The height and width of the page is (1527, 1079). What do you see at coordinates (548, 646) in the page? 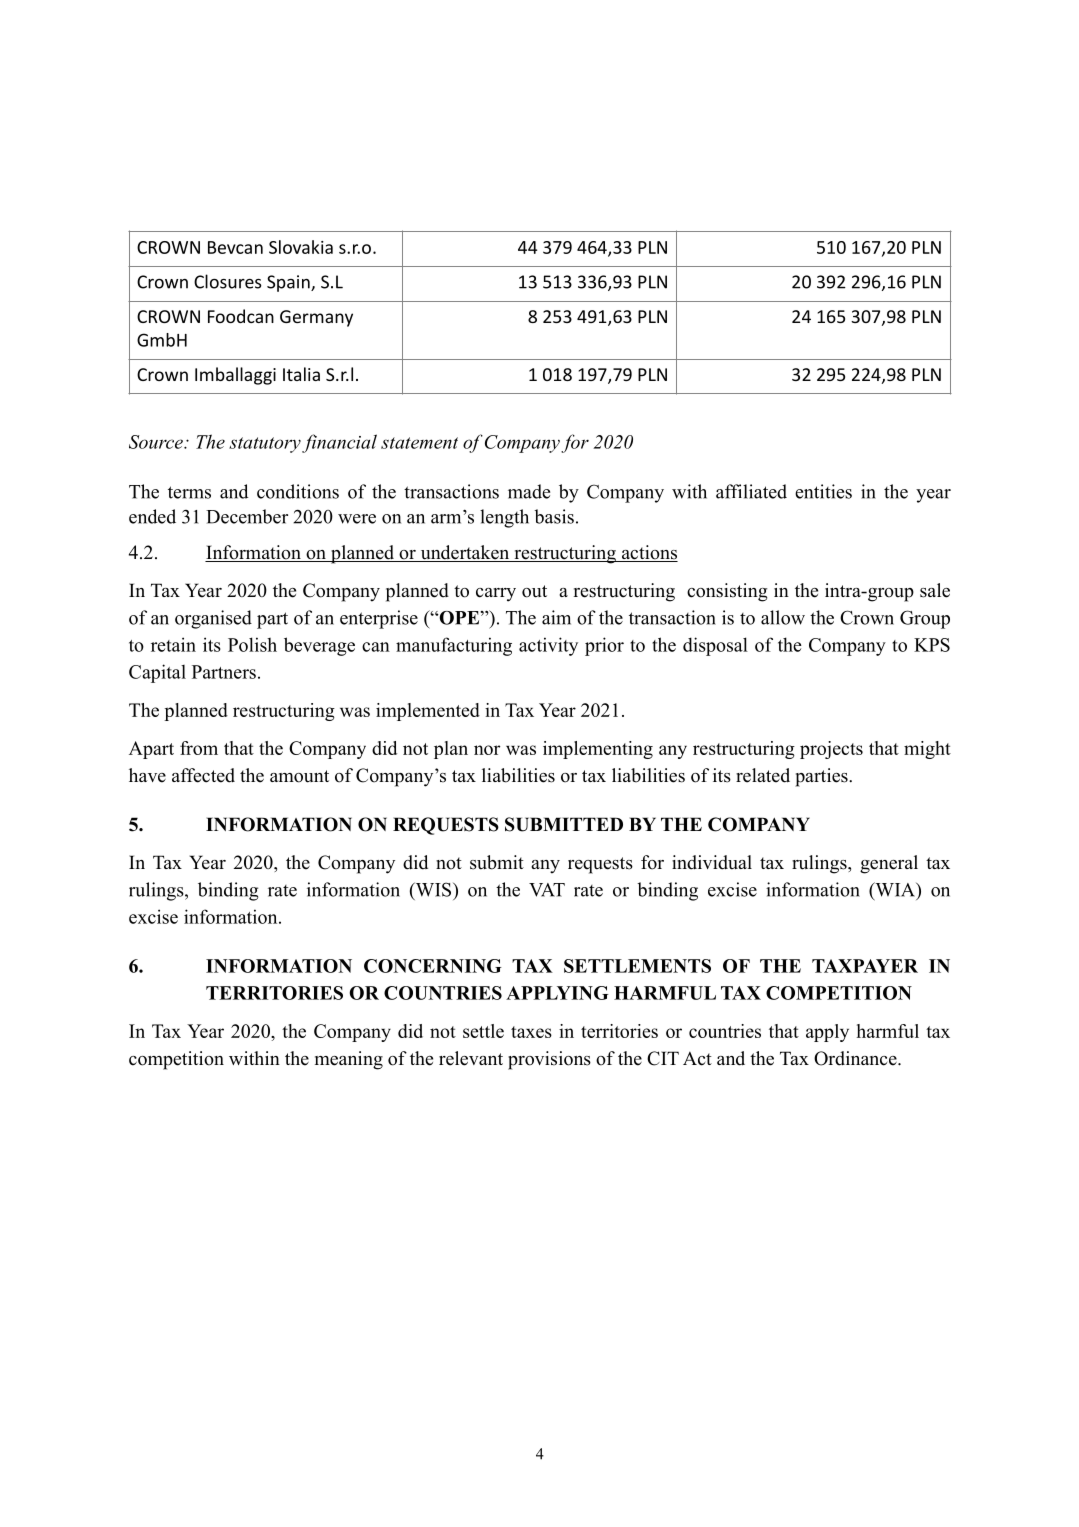
I see `activity` at bounding box center [548, 646].
